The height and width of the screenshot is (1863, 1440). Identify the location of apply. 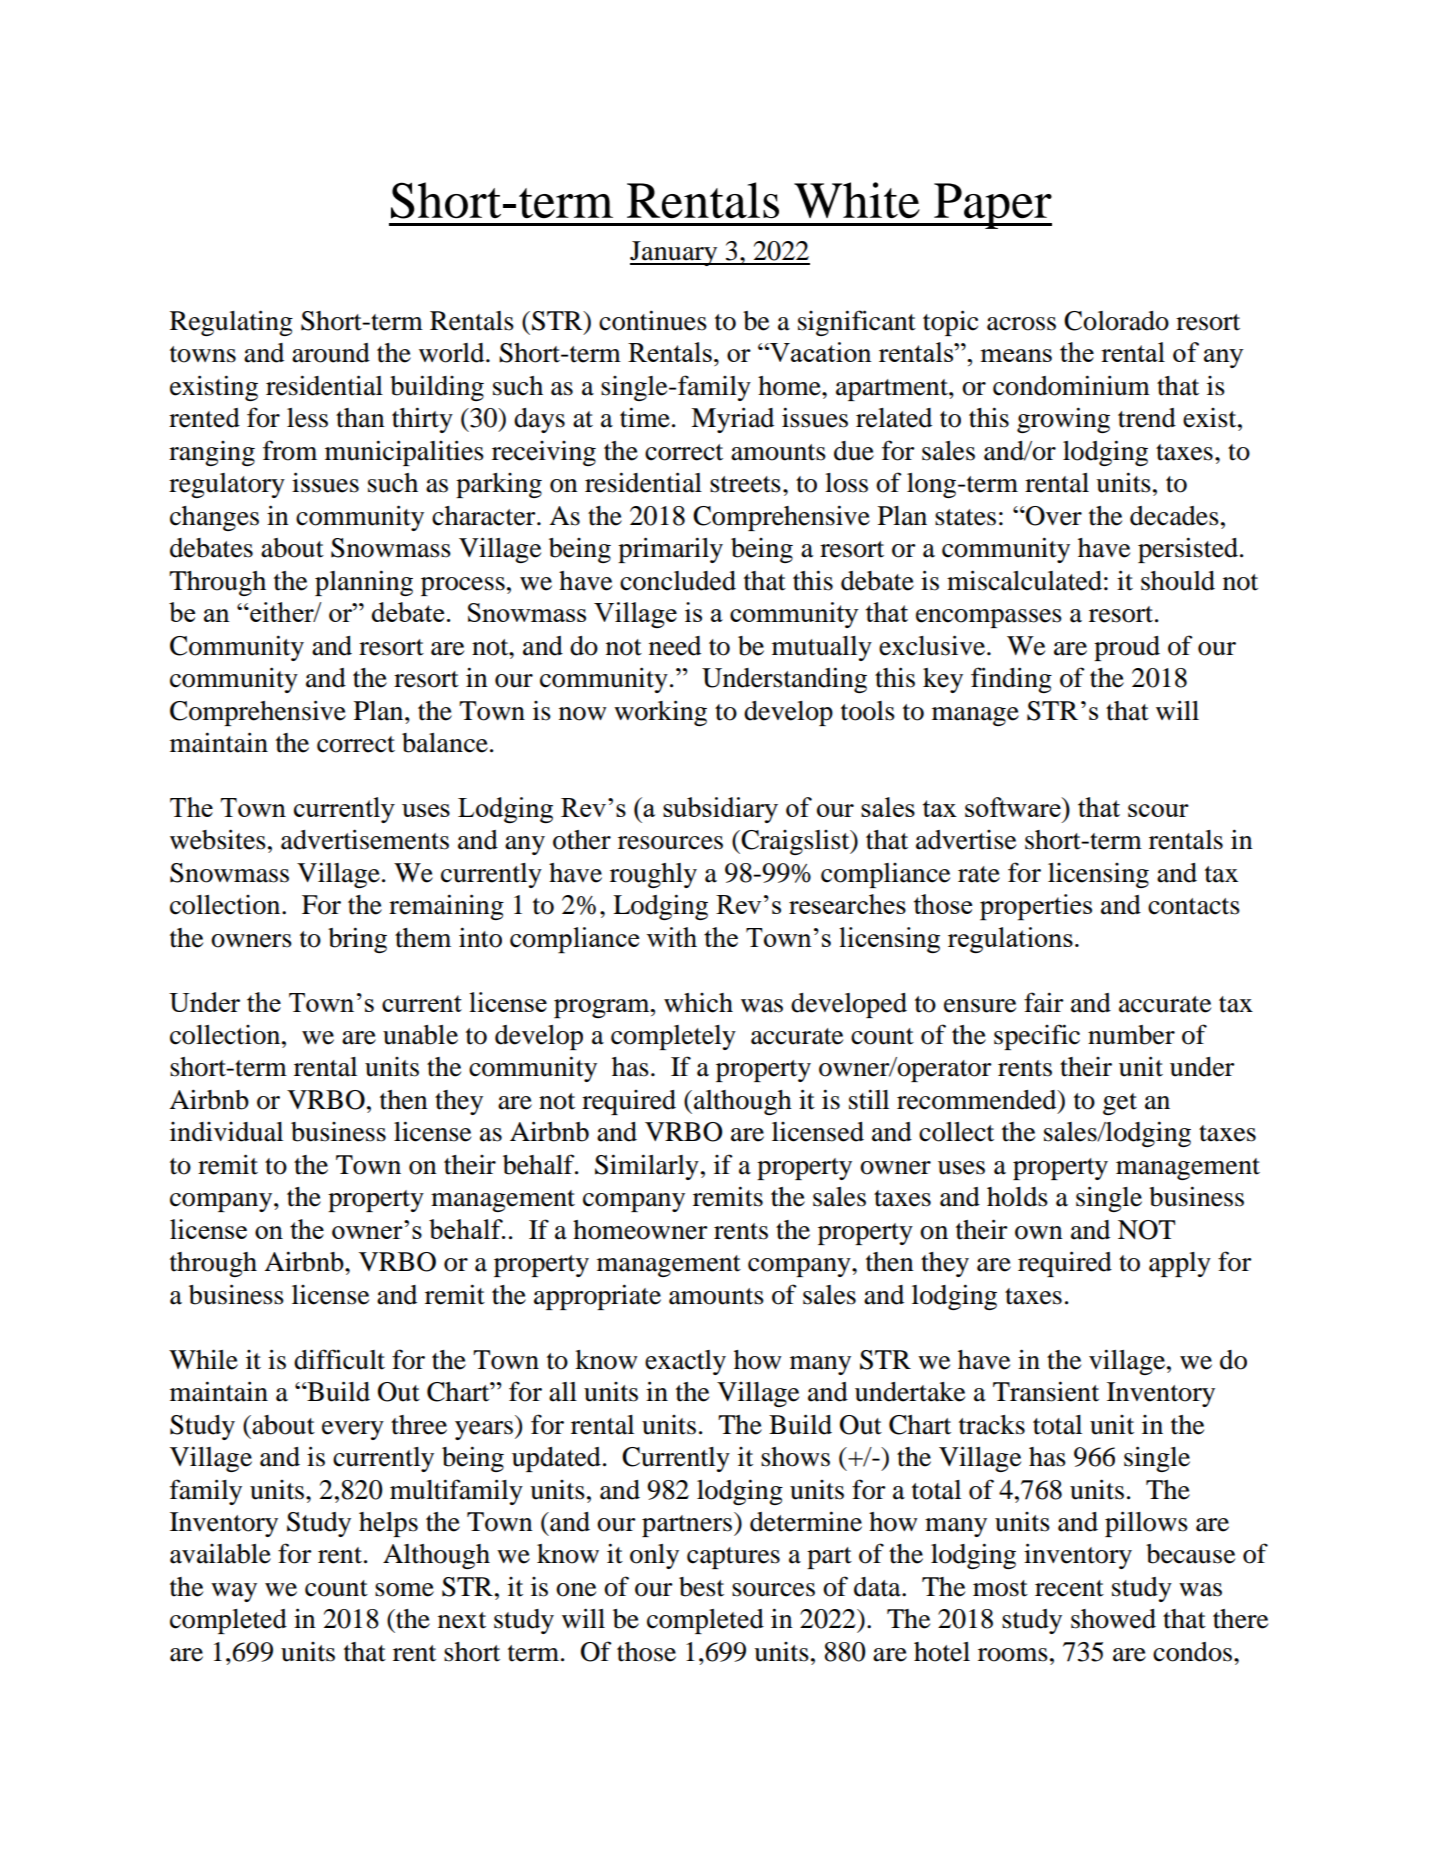
(1180, 1264).
